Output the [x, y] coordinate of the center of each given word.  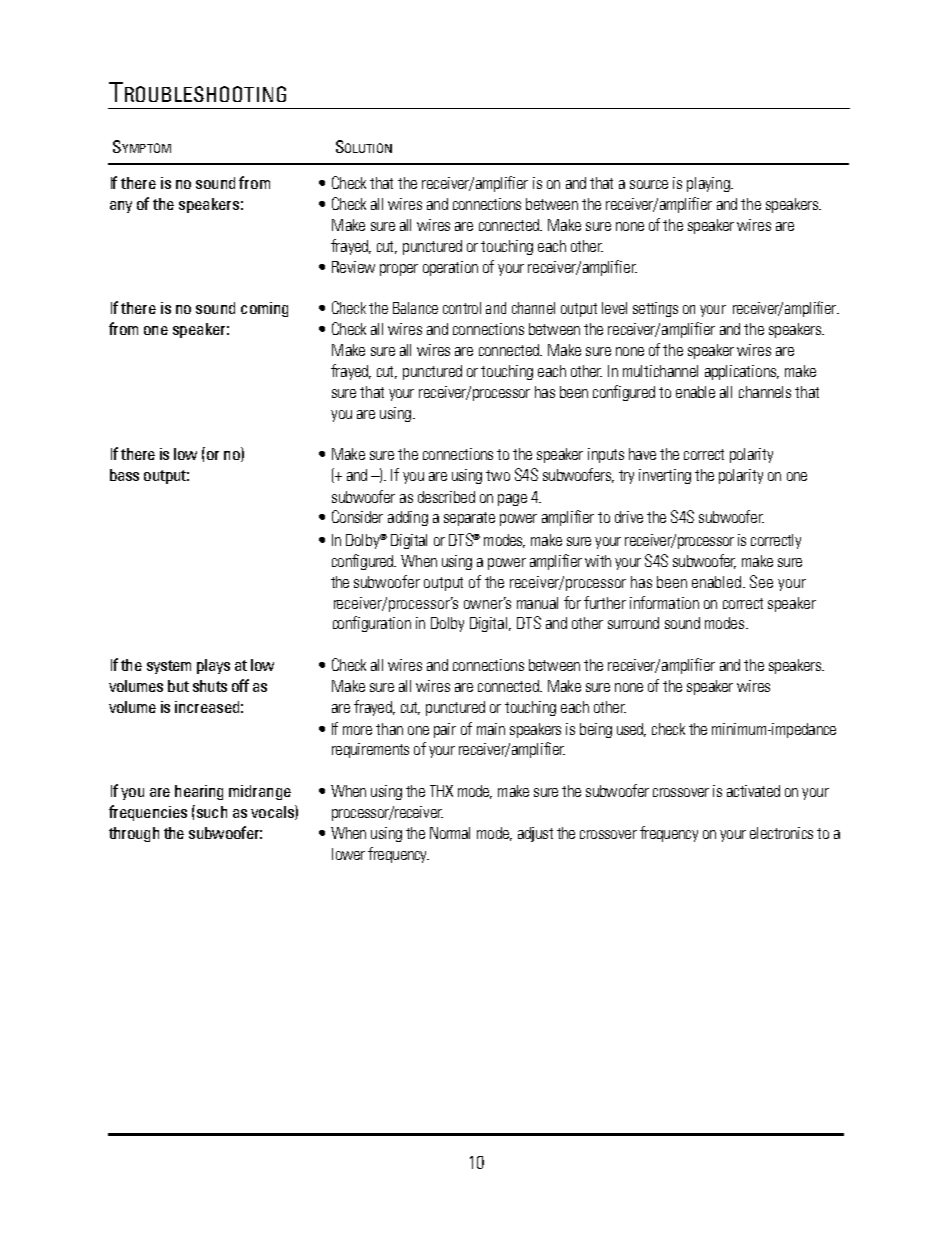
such [210, 811]
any [121, 207]
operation [450, 268]
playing [709, 184]
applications [742, 372]
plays [213, 666]
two [498, 475]
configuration [372, 624]
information [664, 602]
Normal [450, 833]
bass [124, 475]
